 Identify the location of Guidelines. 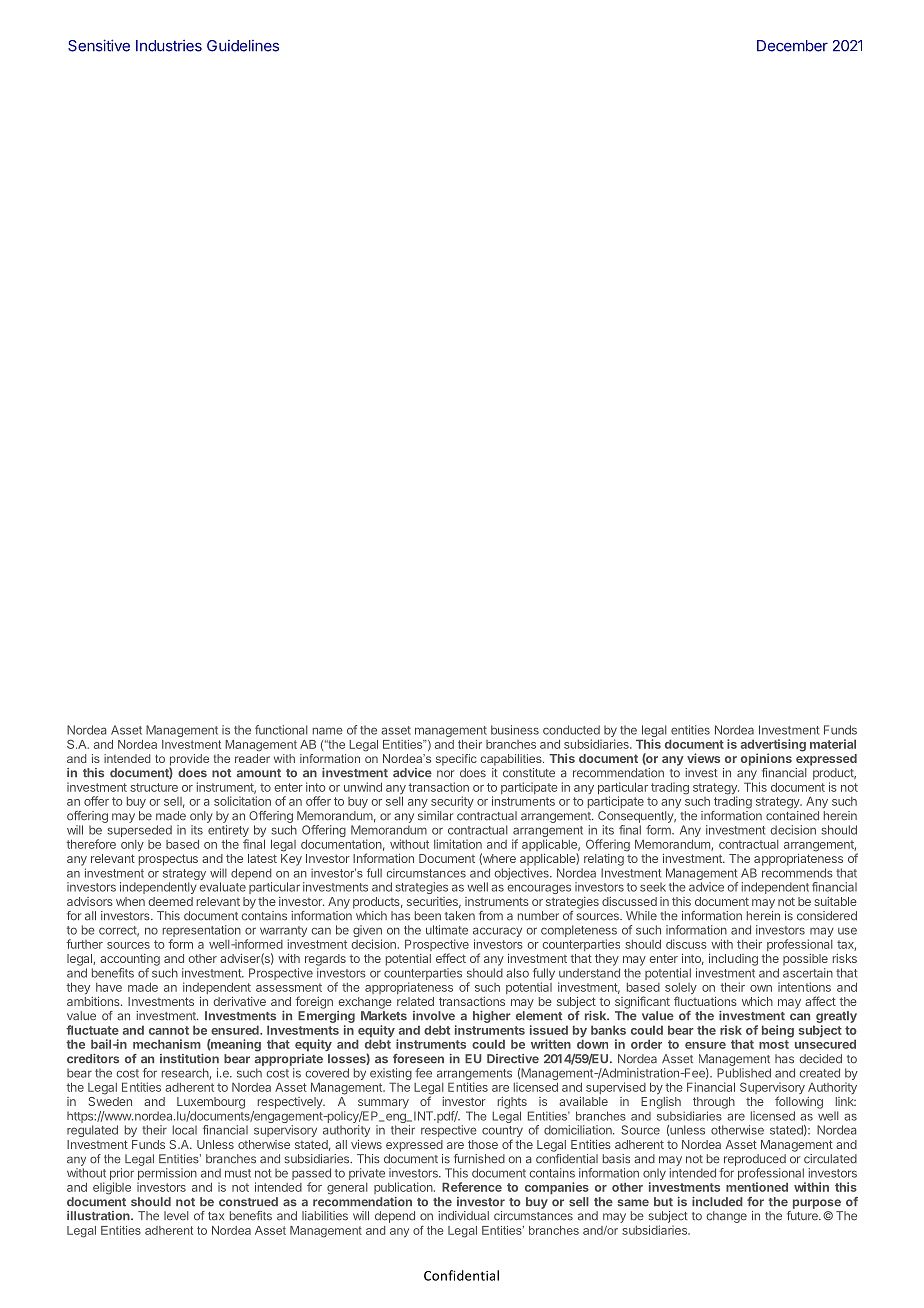
(243, 46).
